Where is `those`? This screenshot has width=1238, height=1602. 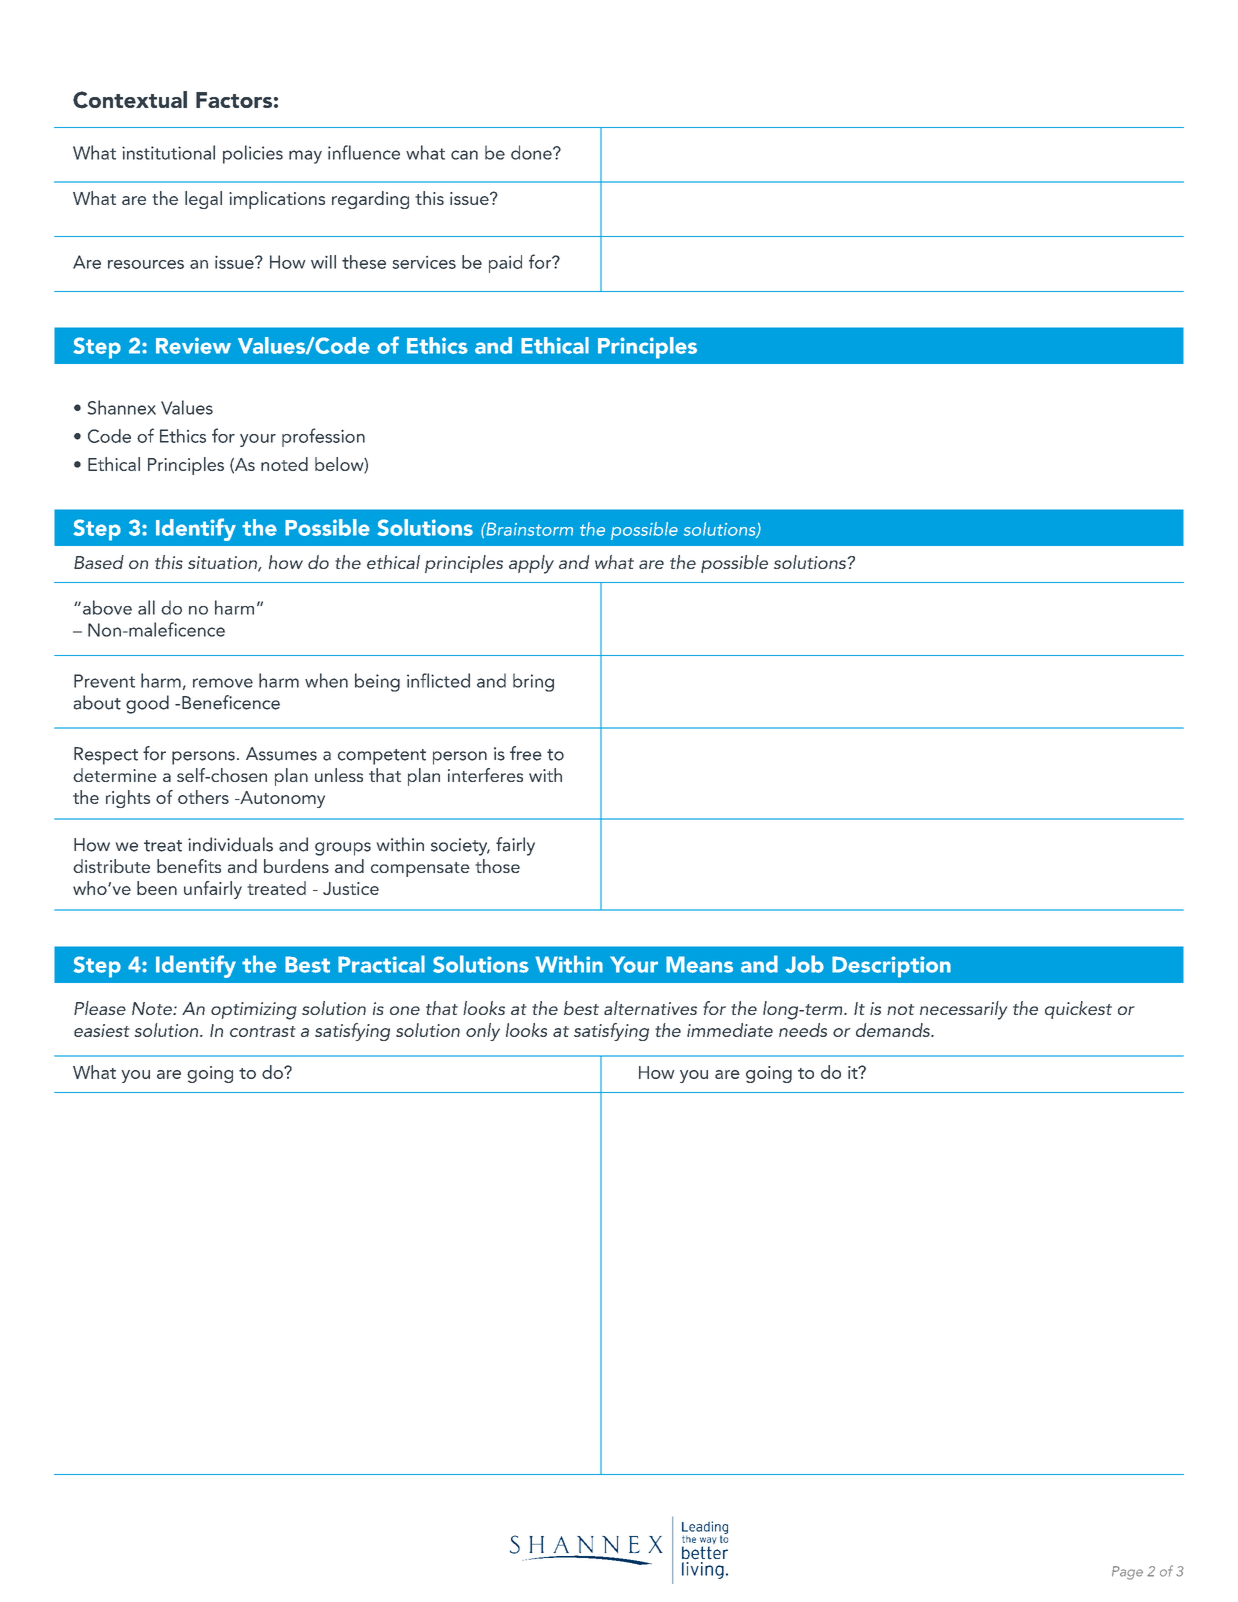
those is located at coordinates (497, 866).
